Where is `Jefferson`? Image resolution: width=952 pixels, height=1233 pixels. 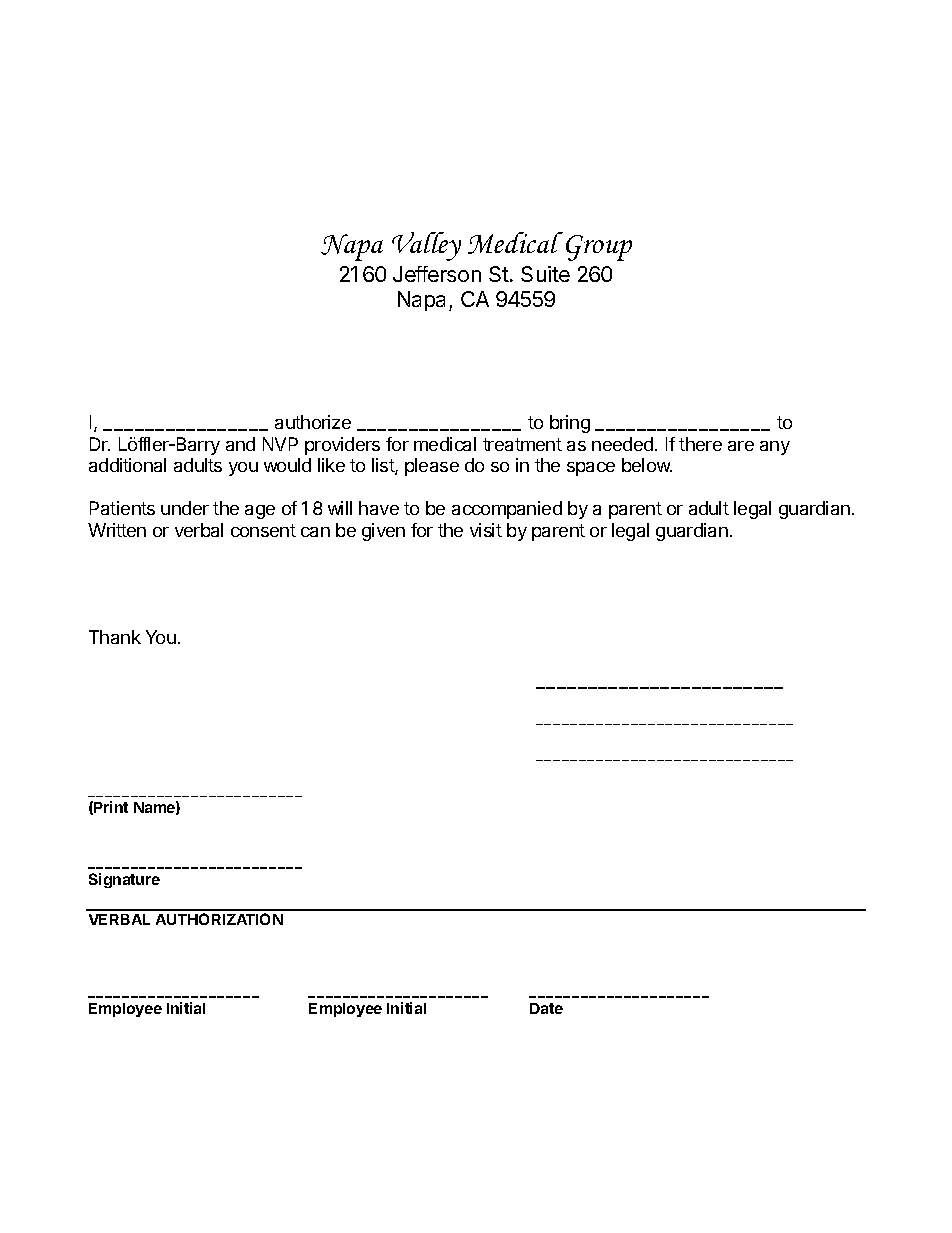 Jefferson is located at coordinates (437, 274).
